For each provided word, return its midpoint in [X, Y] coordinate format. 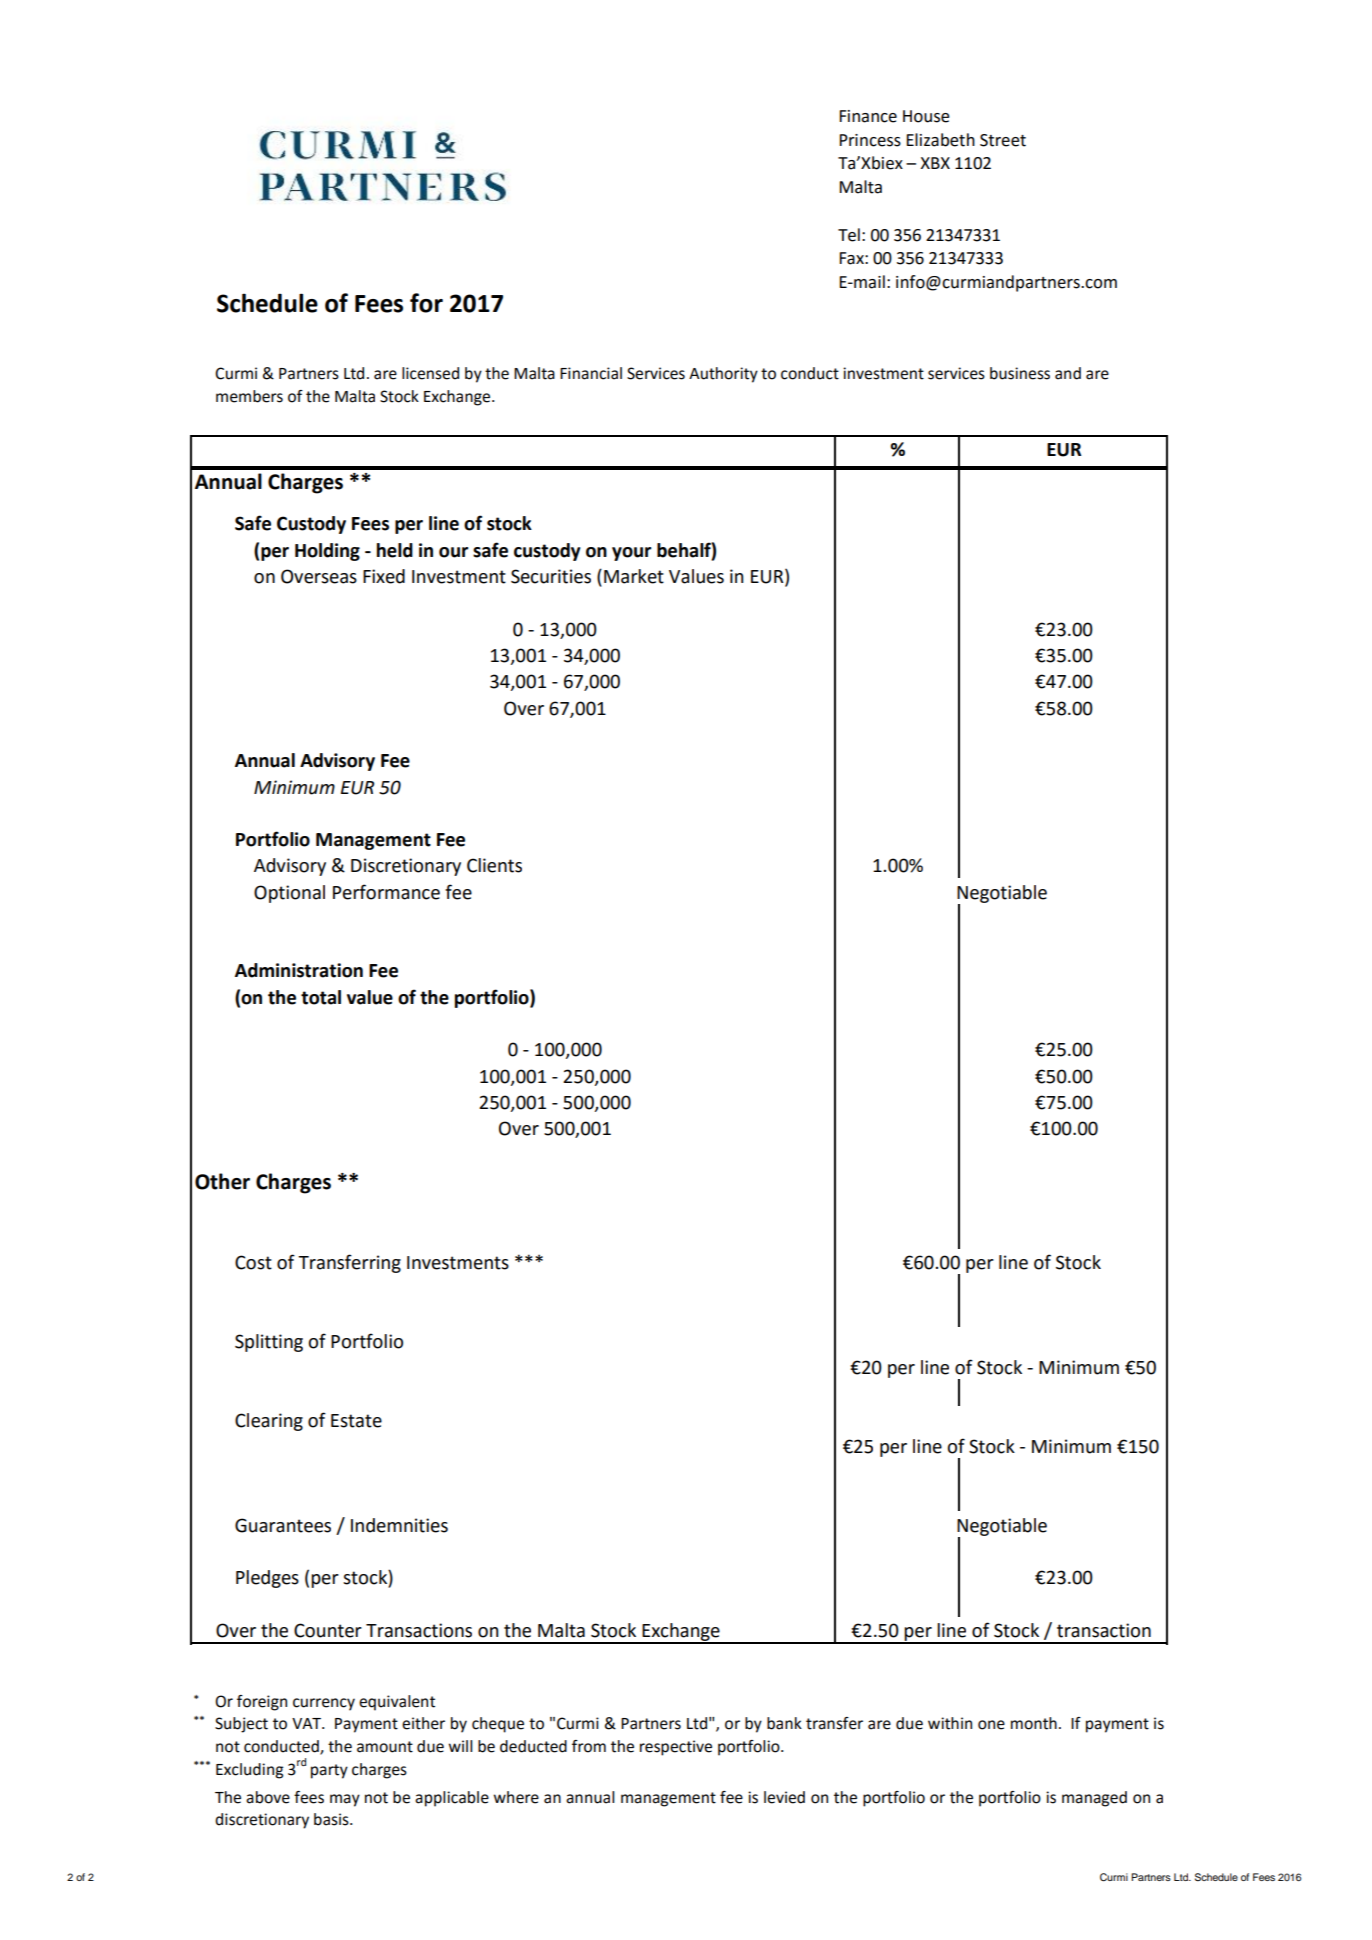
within [950, 1723]
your [631, 554]
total [321, 997]
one [991, 1725]
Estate [356, 1421]
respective [676, 1748]
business [1020, 373]
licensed [430, 373]
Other [222, 1181]
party [329, 1771]
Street [1003, 140]
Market [634, 576]
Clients [494, 865]
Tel [849, 235]
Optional [289, 894]
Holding [327, 552]
